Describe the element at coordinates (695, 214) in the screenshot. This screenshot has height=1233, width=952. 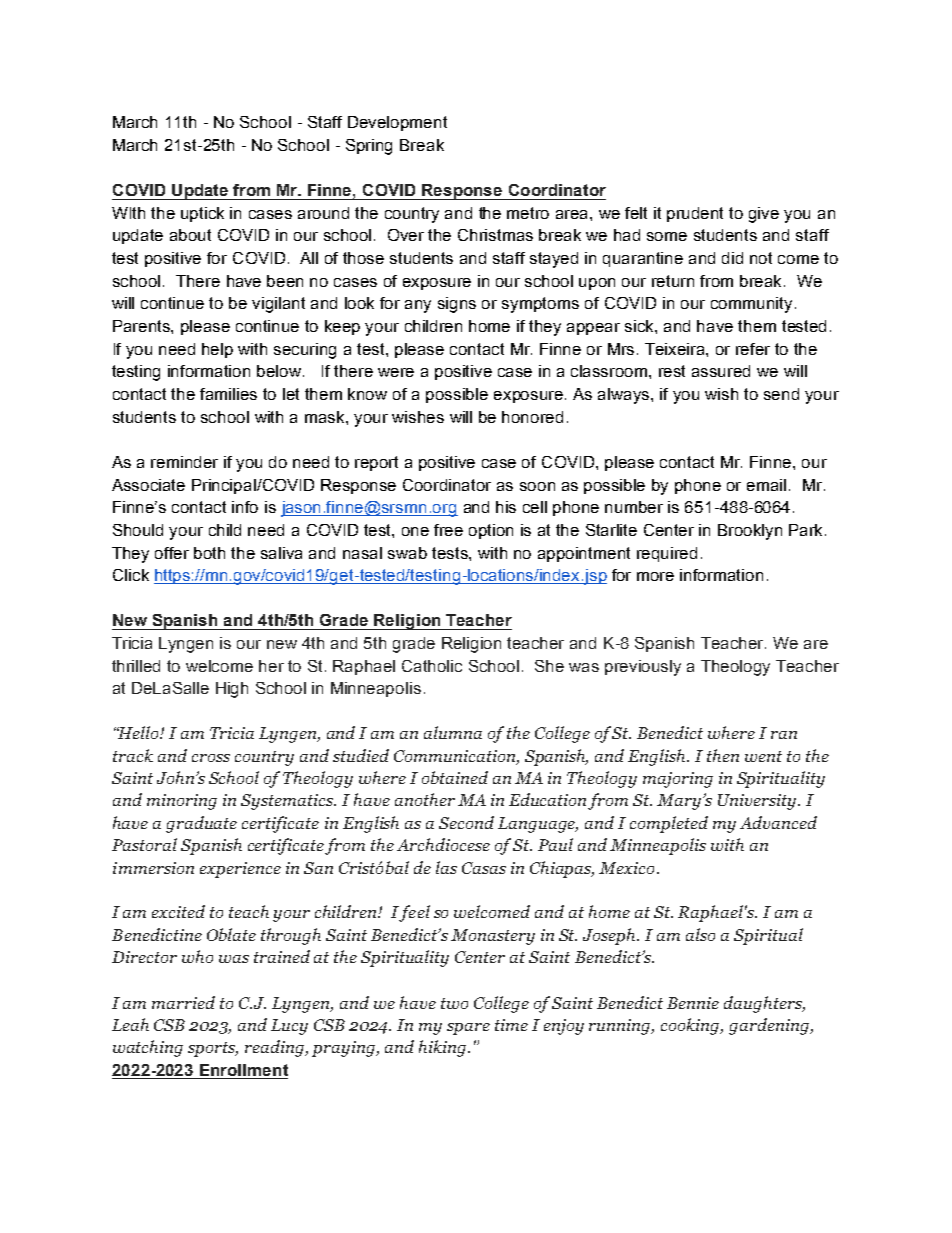
I see `prudent` at that location.
